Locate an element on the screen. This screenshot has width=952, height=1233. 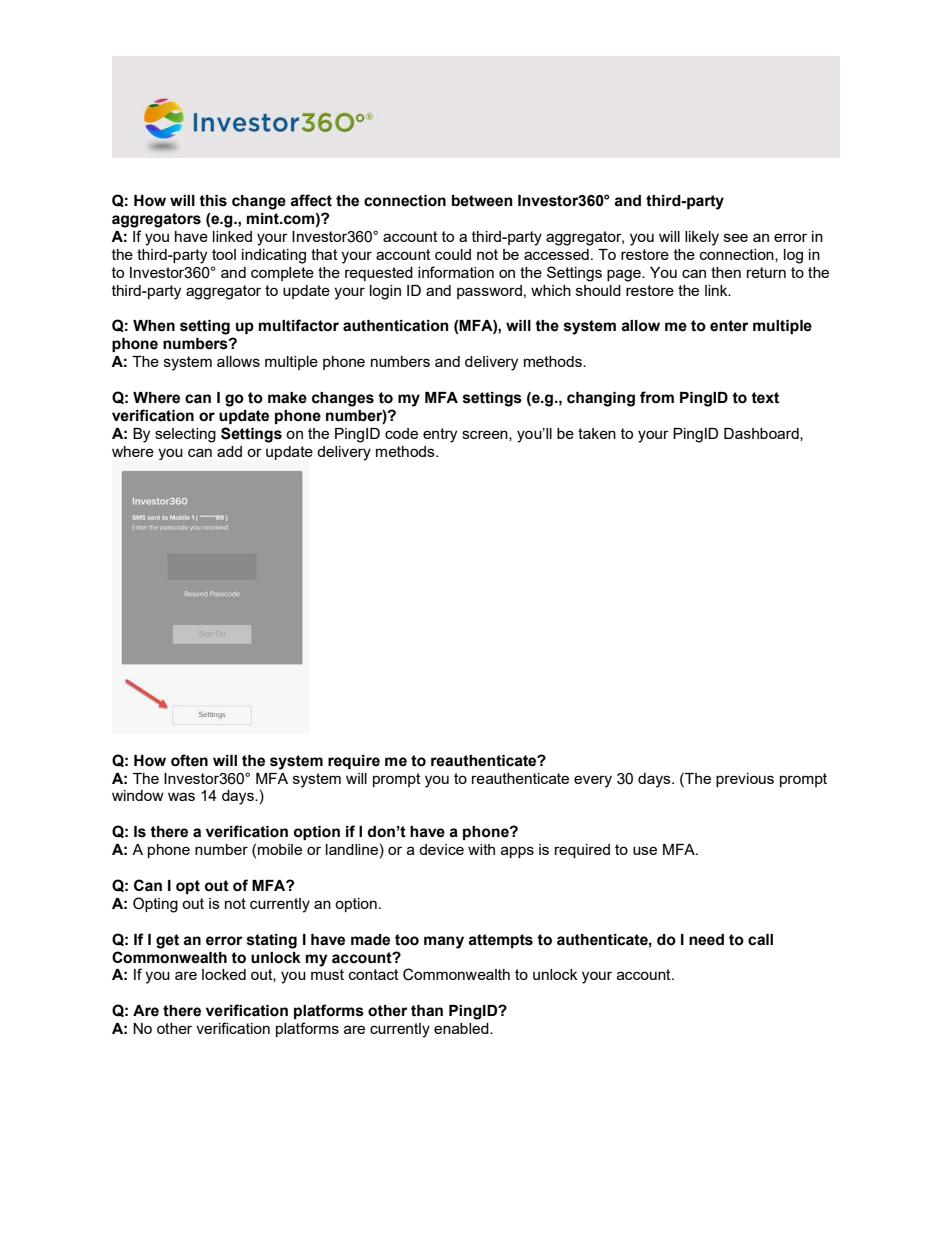
every is located at coordinates (593, 781).
